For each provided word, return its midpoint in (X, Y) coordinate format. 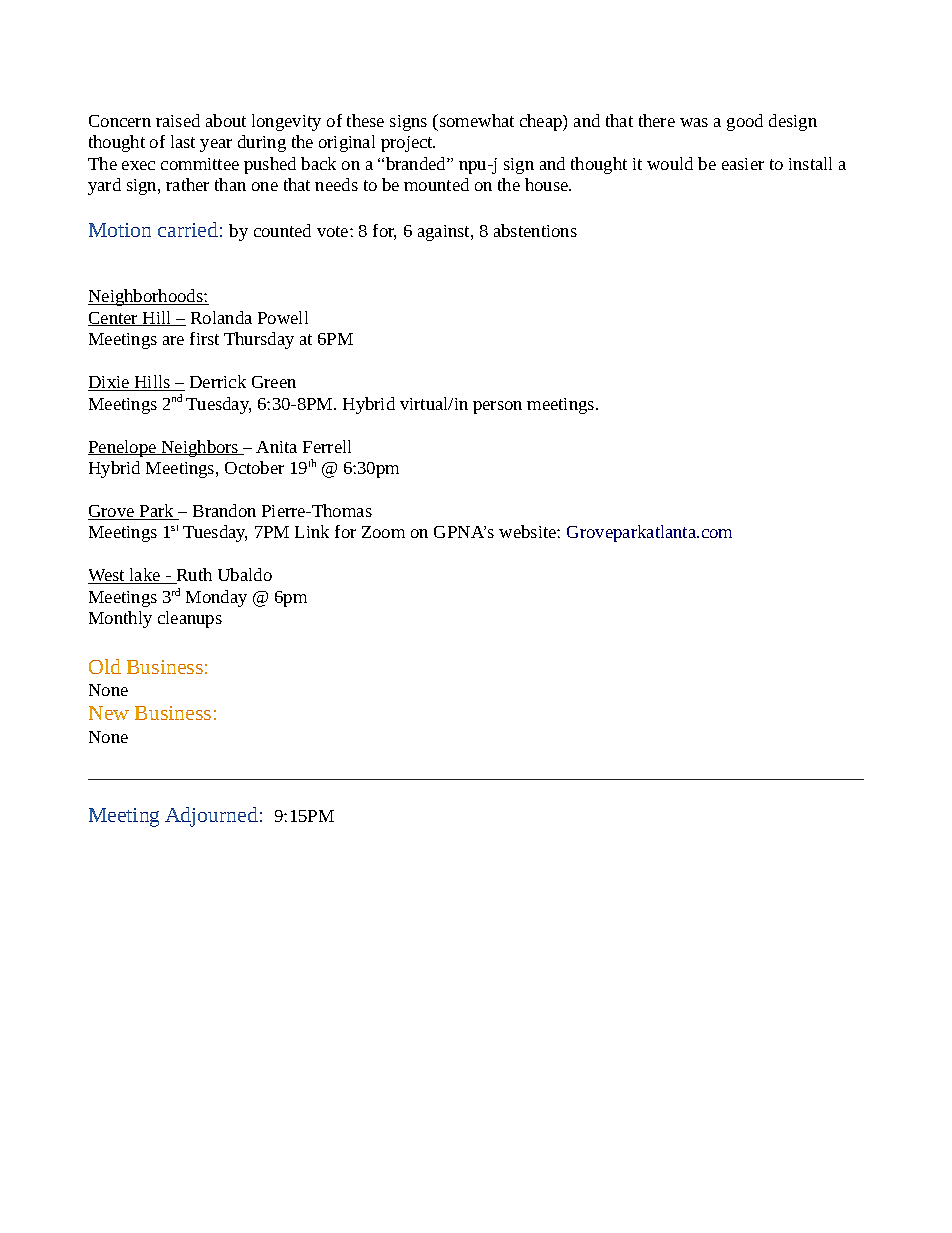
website (528, 531)
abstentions (535, 230)
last (183, 141)
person (497, 407)
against (445, 233)
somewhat (475, 120)
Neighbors (200, 448)
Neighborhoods (146, 297)
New (109, 713)
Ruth (193, 576)
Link (312, 531)
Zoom (383, 532)
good (745, 122)
